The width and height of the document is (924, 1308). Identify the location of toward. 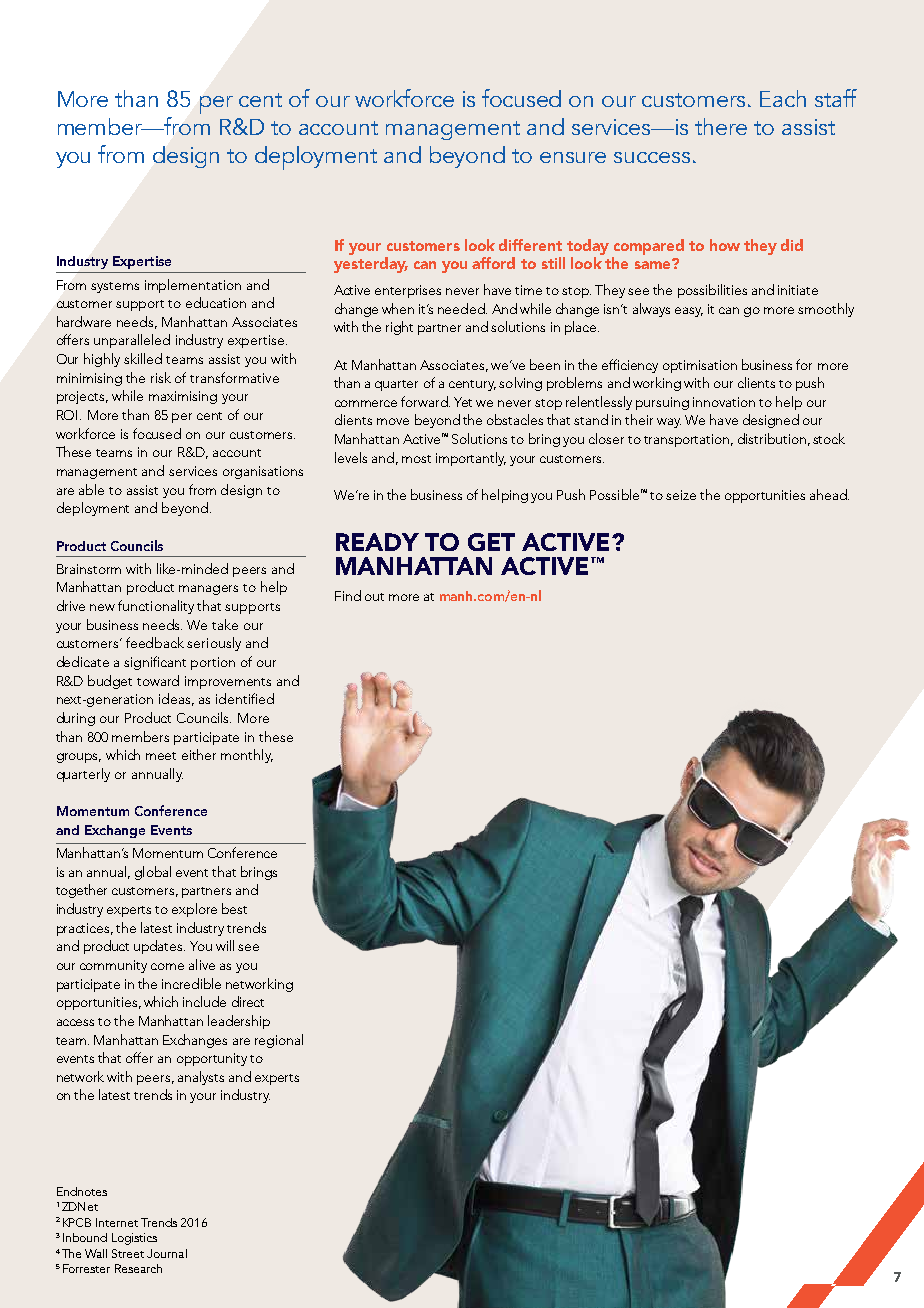
(158, 680).
